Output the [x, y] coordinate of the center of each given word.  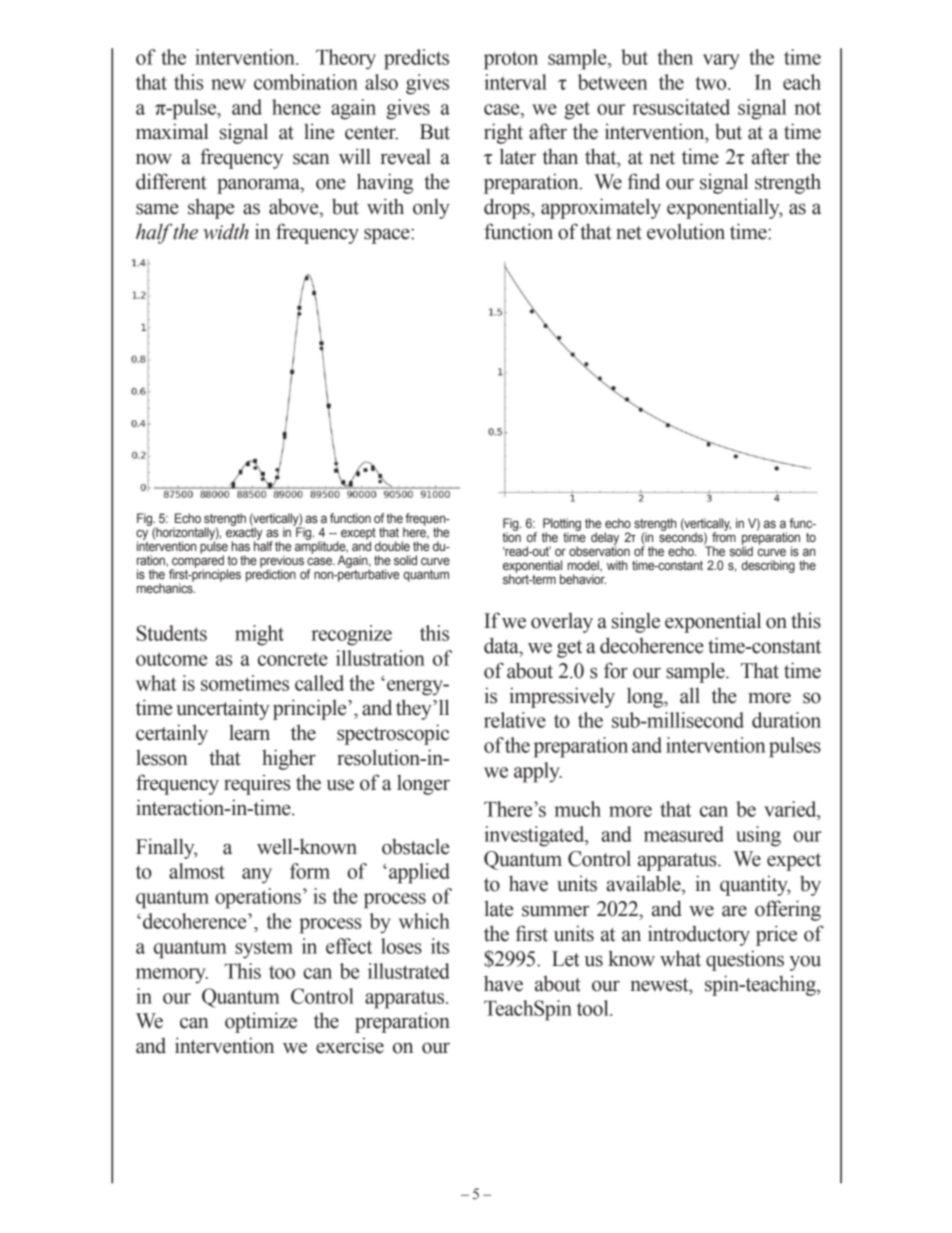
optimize [261, 1022]
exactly [244, 533]
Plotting [562, 525]
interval [515, 82]
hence [296, 107]
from [724, 536]
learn [249, 733]
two [712, 83]
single [636, 623]
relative [515, 720]
